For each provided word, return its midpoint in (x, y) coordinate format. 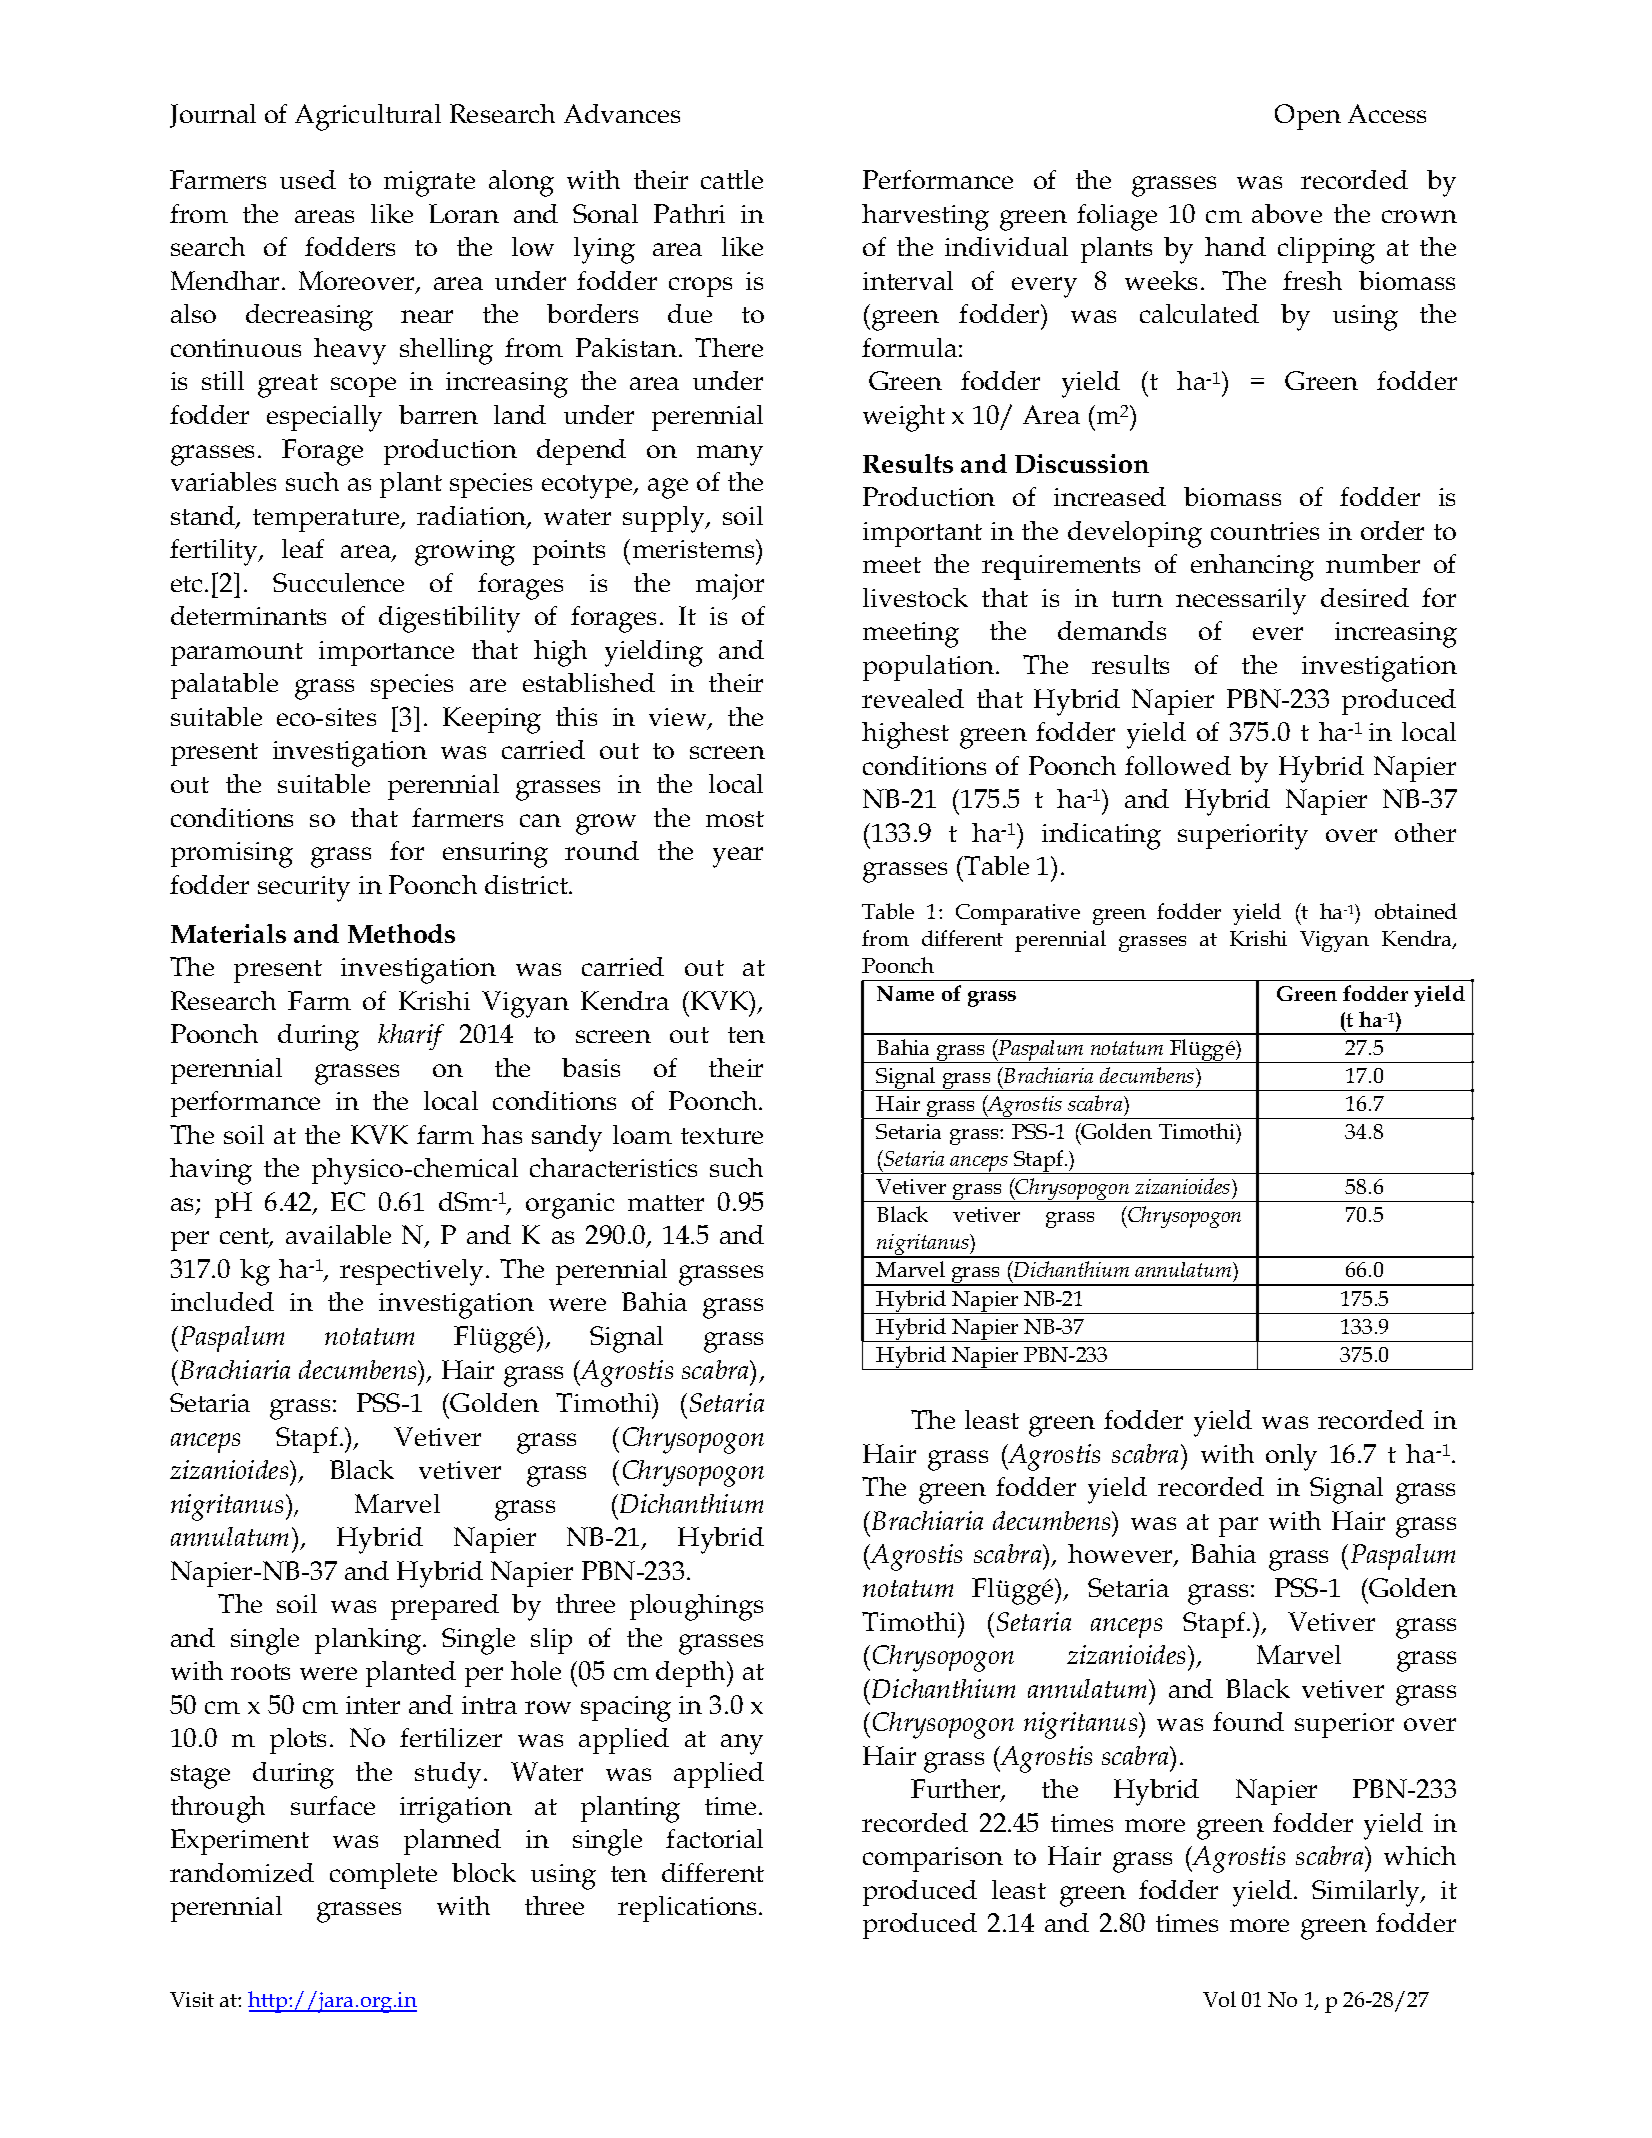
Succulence (338, 582)
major (730, 587)
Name (905, 993)
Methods (401, 933)
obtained (1416, 911)
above (1287, 213)
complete (383, 1876)
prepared (445, 1607)
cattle (732, 179)
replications (687, 1909)
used (308, 179)
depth (692, 1674)
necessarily (1241, 601)
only (1291, 1457)
